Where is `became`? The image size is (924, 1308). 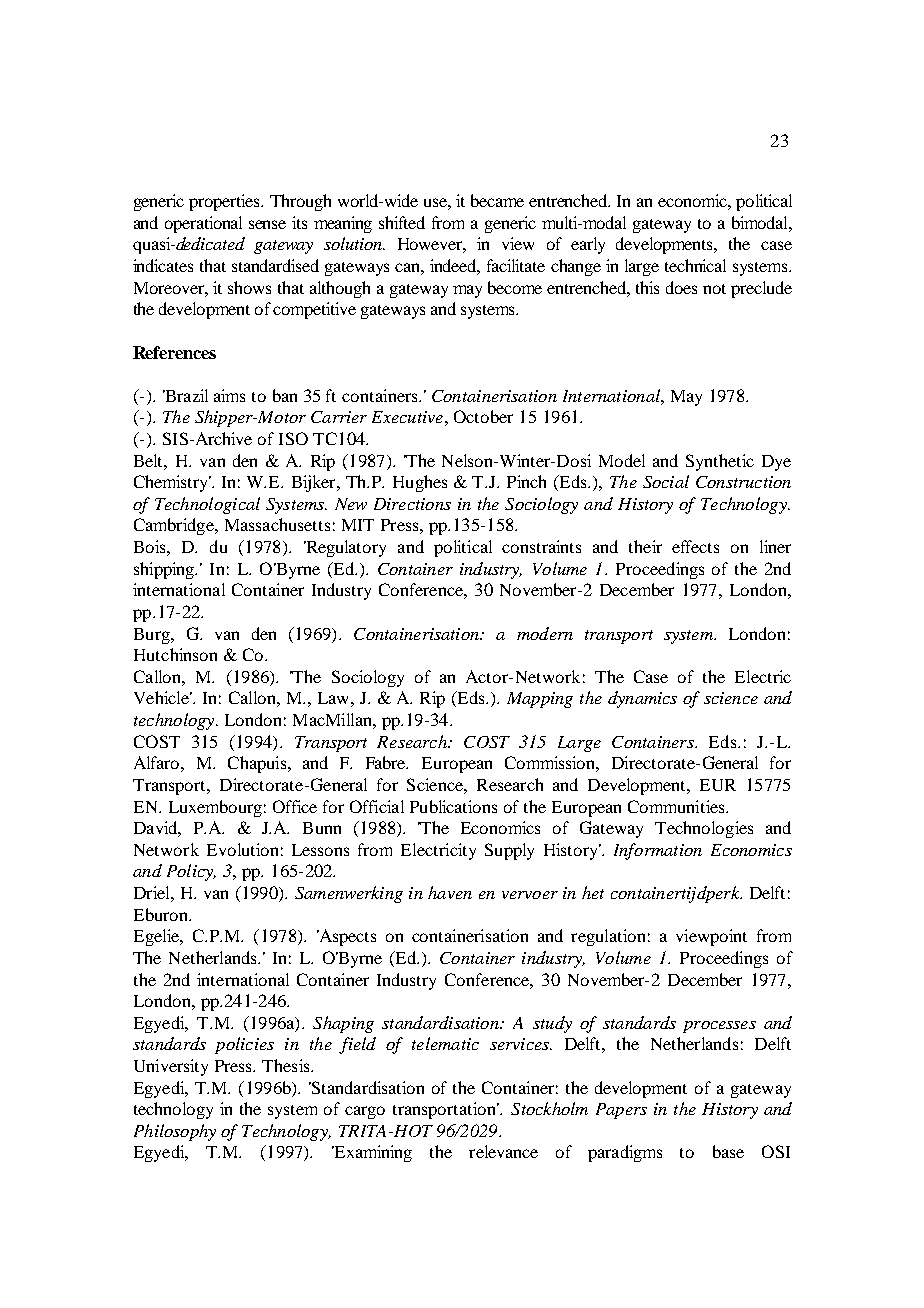
became is located at coordinates (497, 200).
